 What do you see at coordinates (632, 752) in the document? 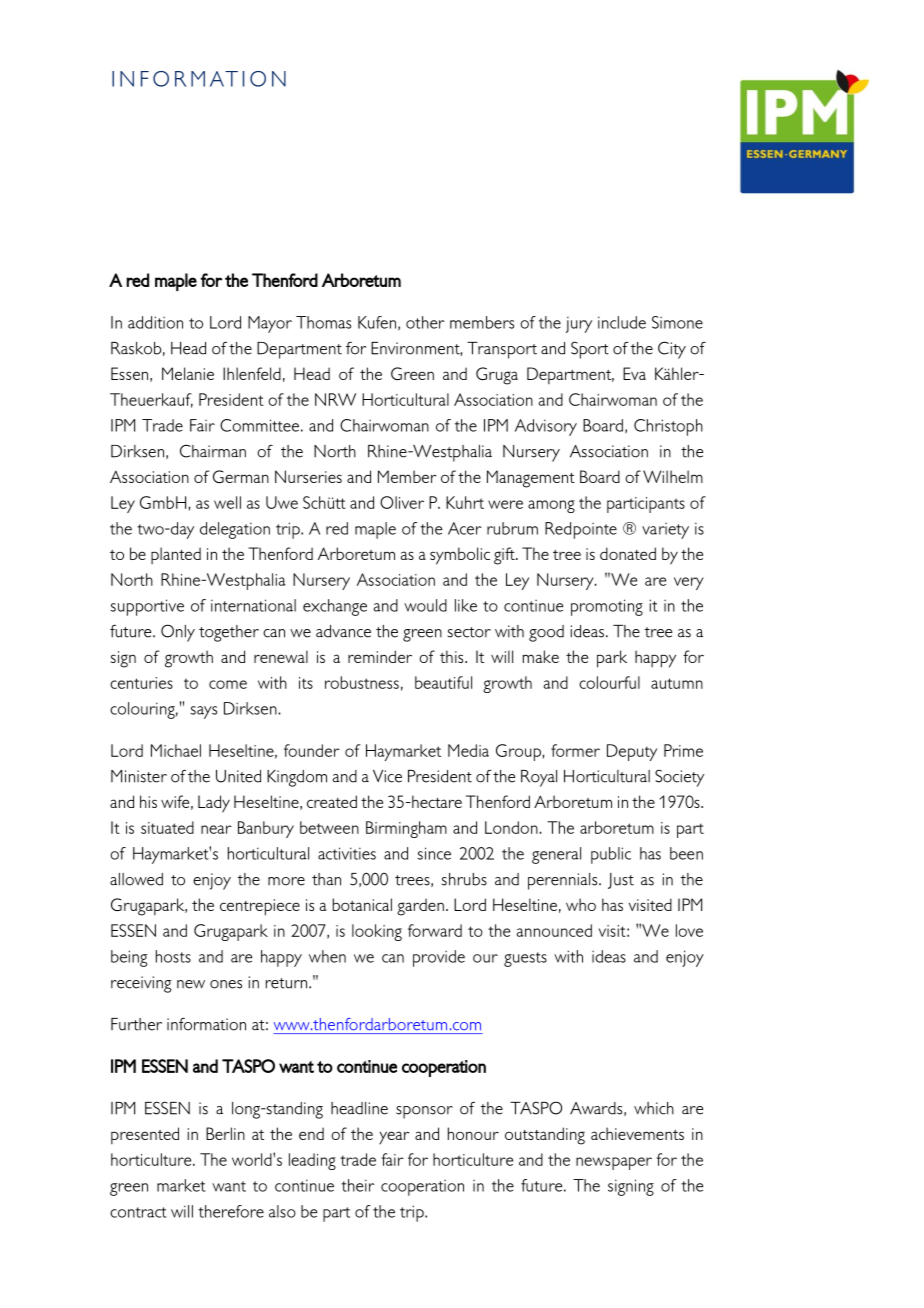
I see `Deputy` at bounding box center [632, 752].
